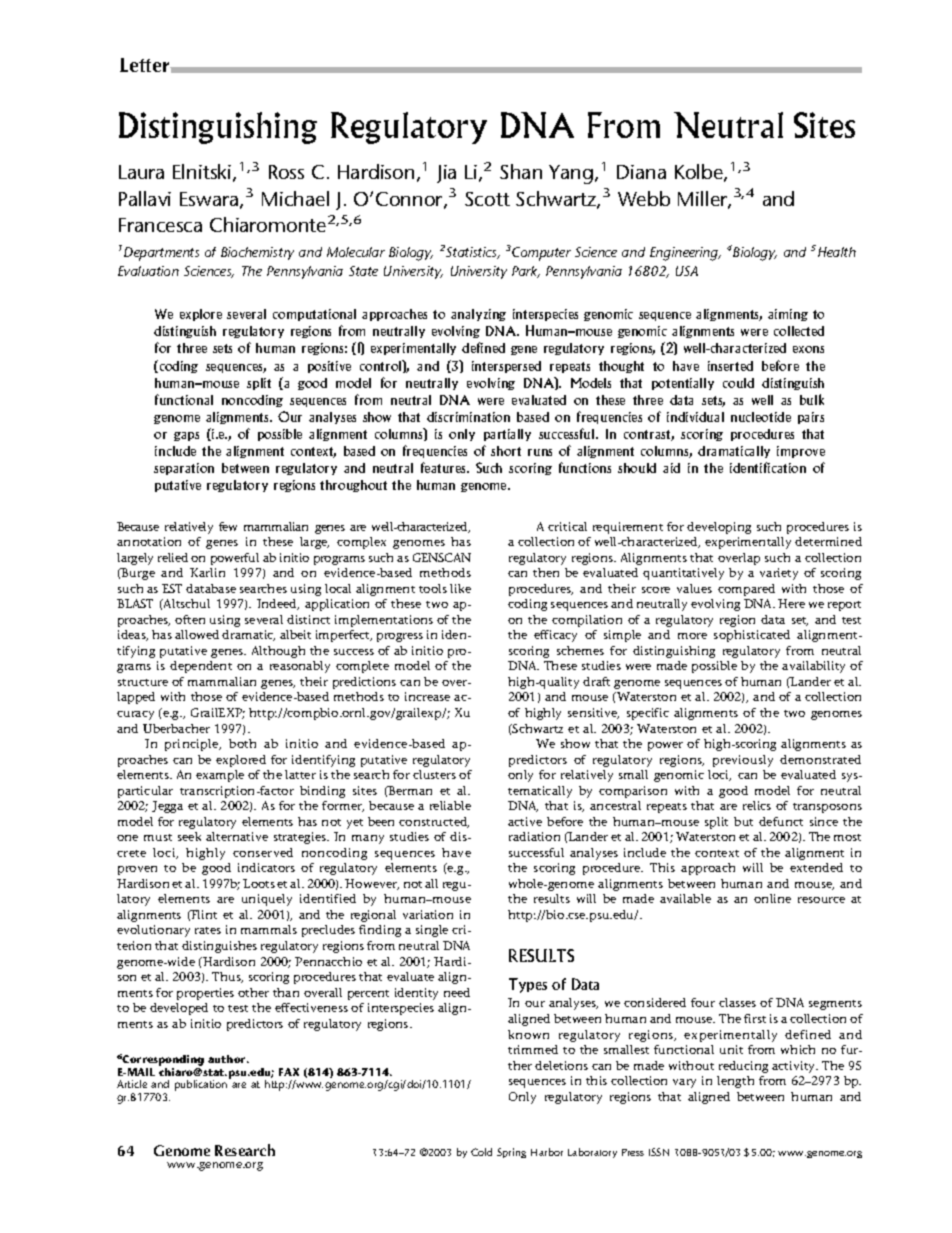 This image has height=1233, width=952. Describe the element at coordinates (685, 254) in the image. I see `Engineering` at that location.
